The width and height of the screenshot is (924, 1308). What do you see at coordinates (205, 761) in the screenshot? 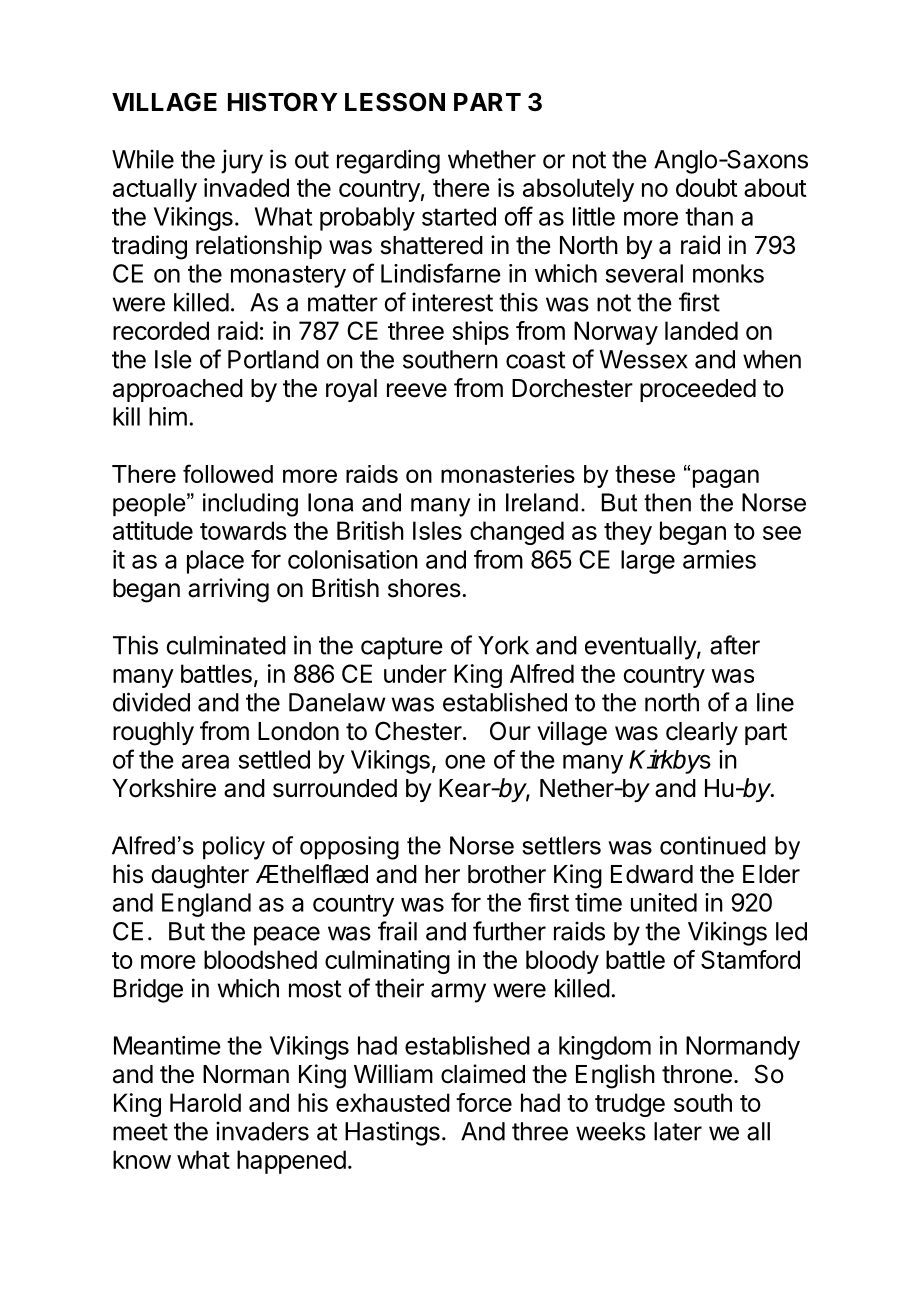
I see `area` at bounding box center [205, 761].
